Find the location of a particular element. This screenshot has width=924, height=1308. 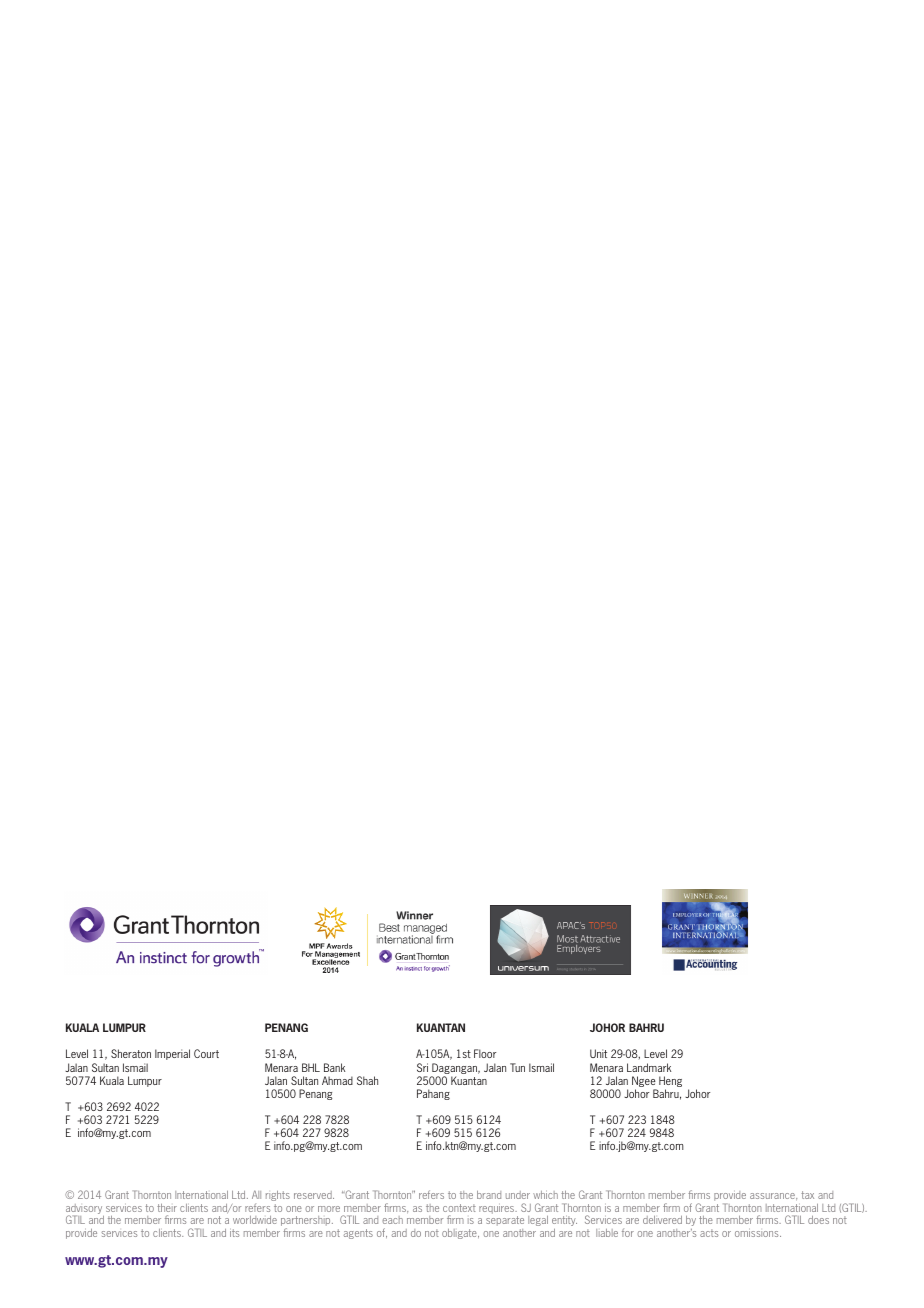

Floor is located at coordinates (485, 1053).
